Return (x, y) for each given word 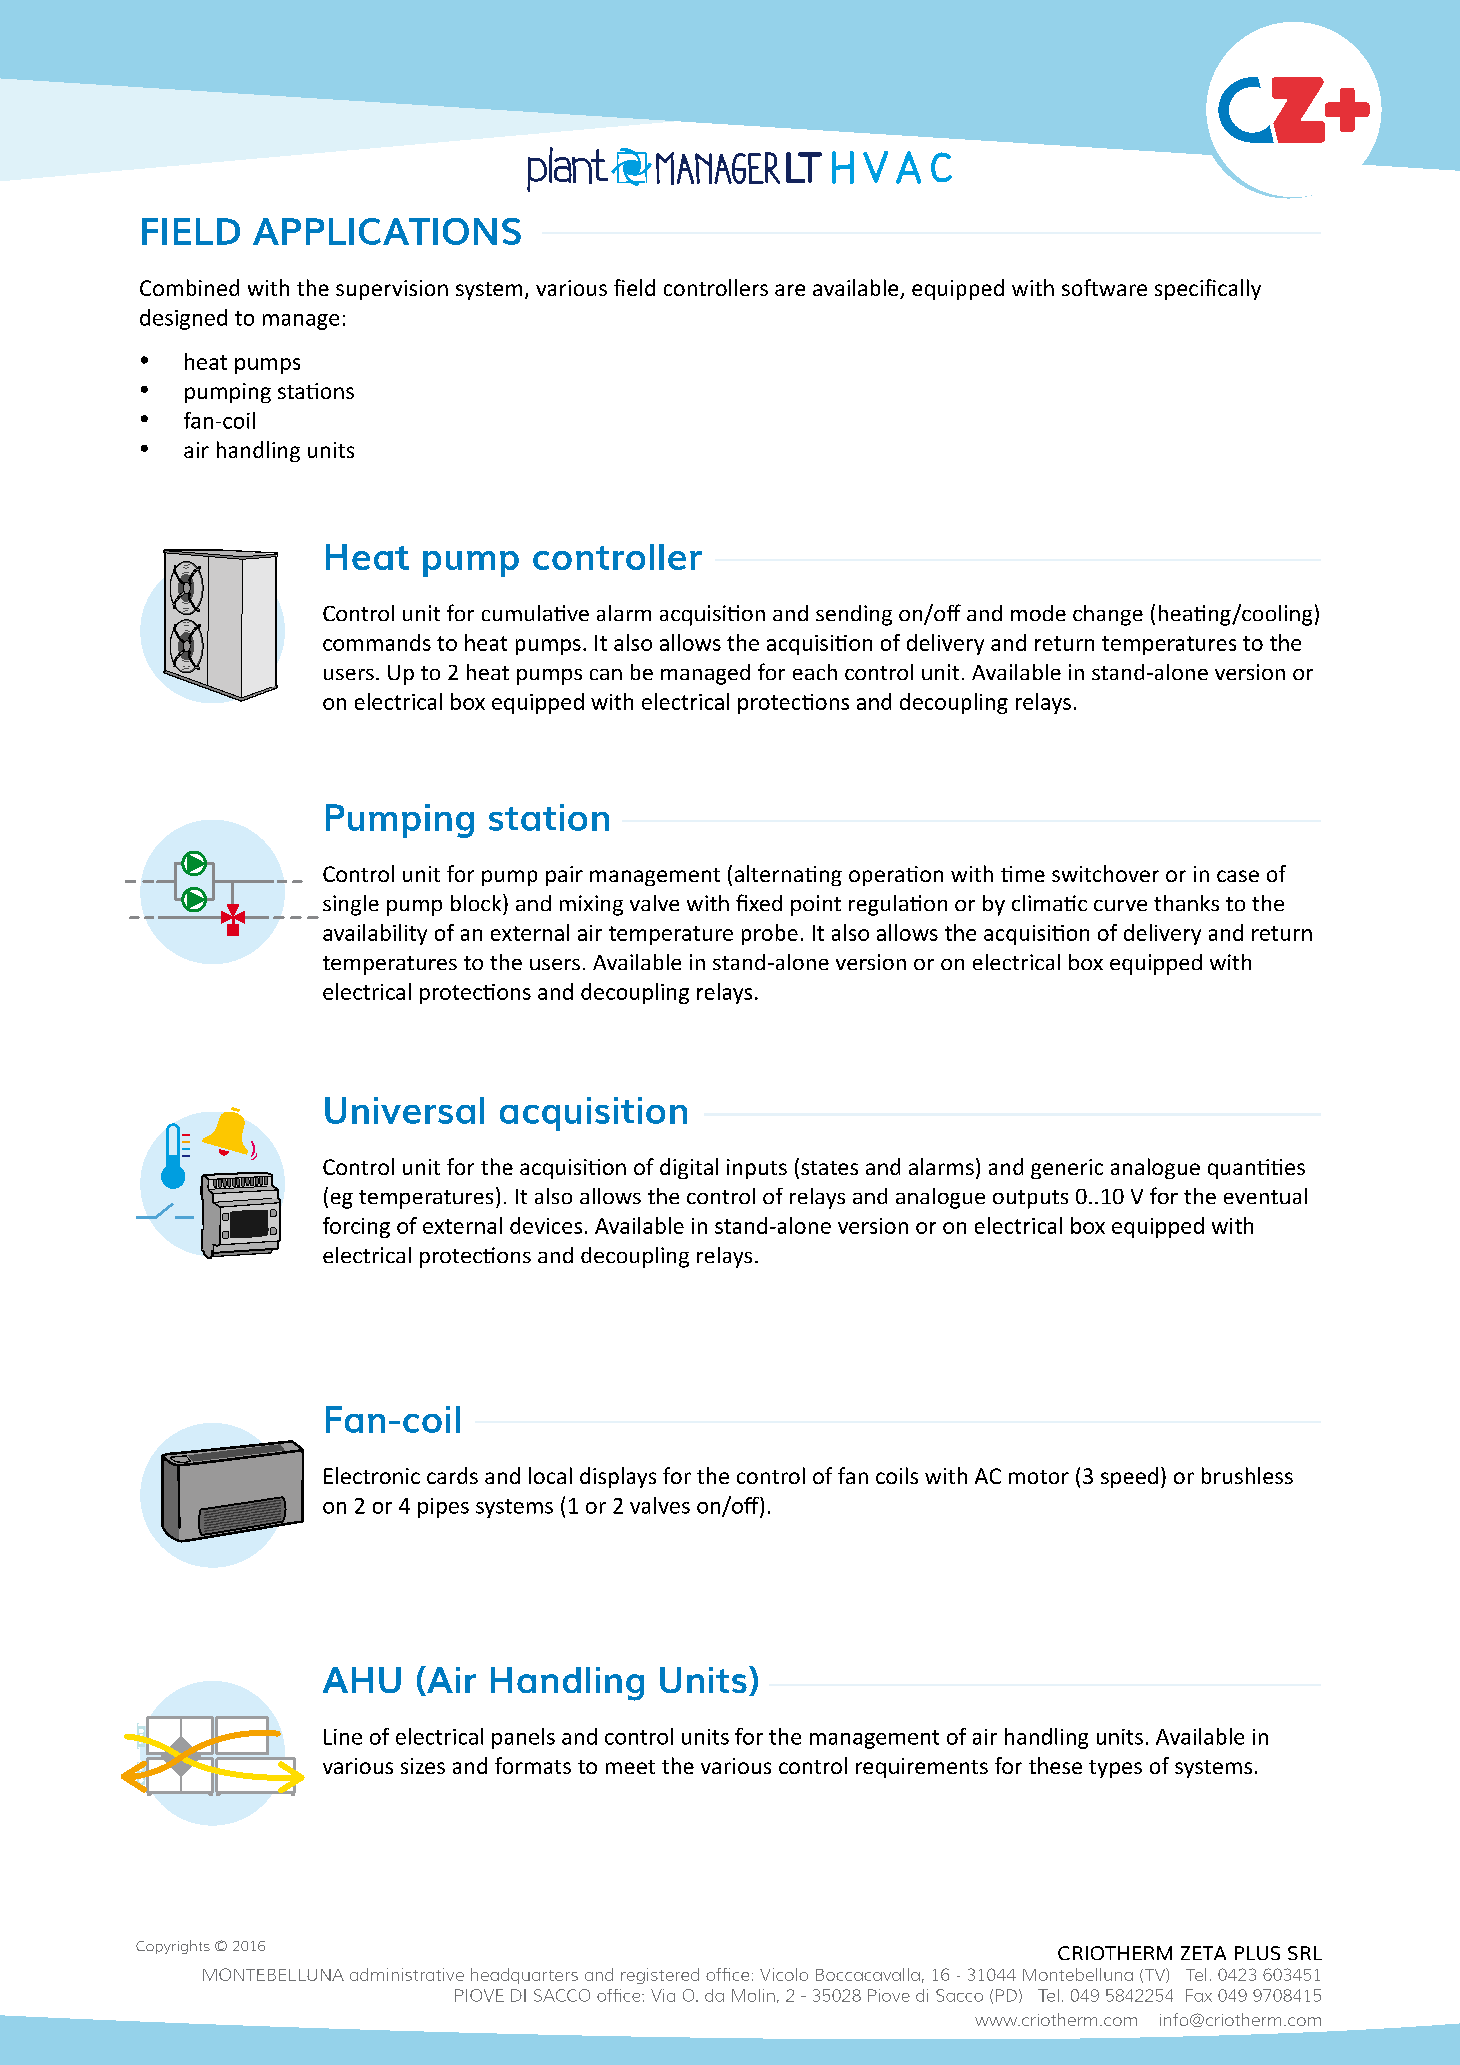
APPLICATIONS (387, 231)
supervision (392, 290)
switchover (1105, 873)
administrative (407, 1974)
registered (660, 1976)
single (351, 905)
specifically (1208, 289)
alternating (788, 875)
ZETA (1203, 1953)
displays (618, 1477)
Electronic (372, 1475)
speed (1129, 1477)
